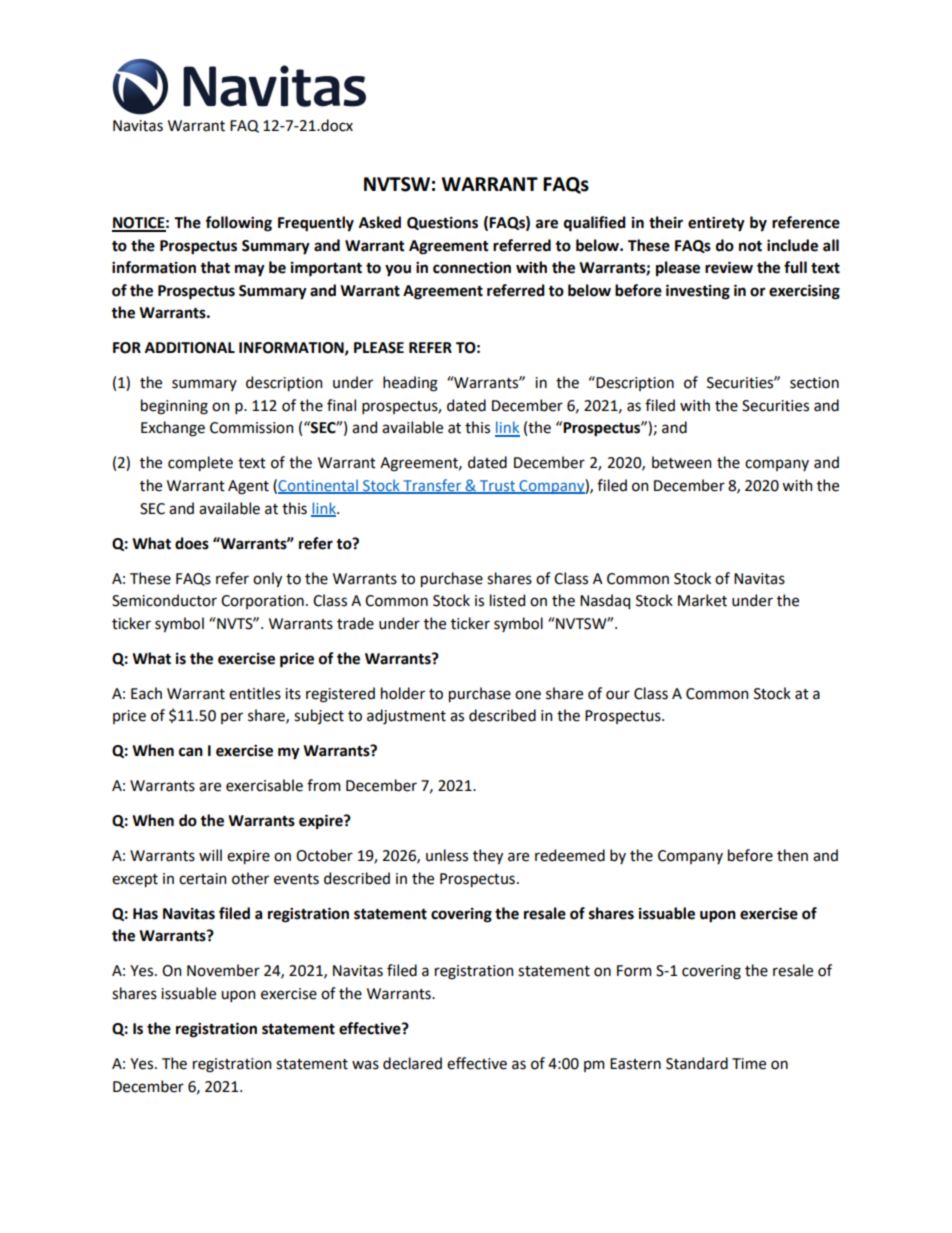  I want to click on review, so click(729, 267).
